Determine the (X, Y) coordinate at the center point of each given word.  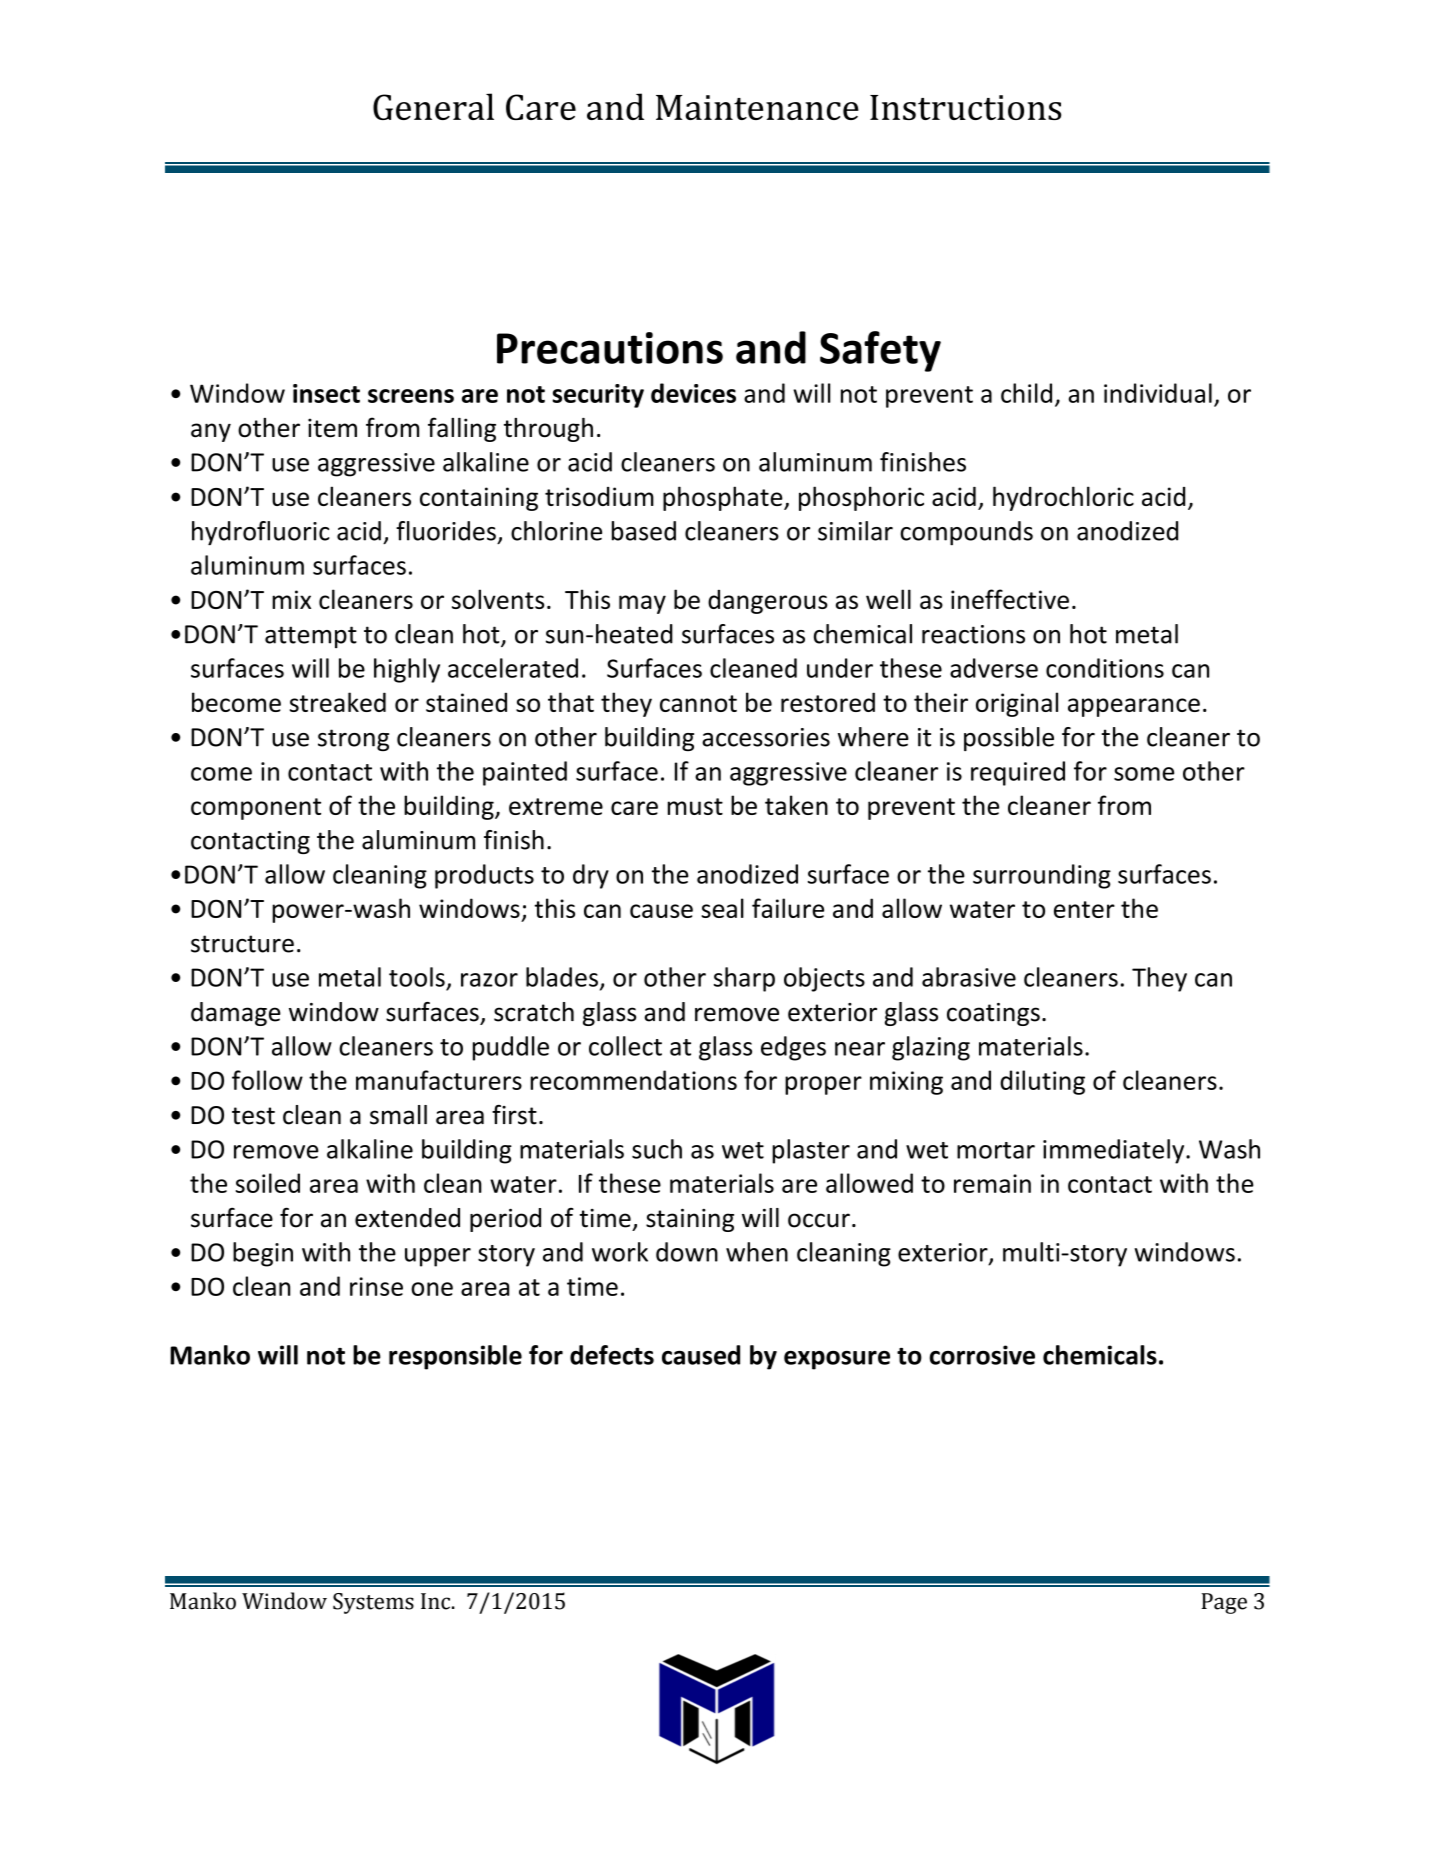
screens (411, 396)
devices (693, 393)
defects (612, 1355)
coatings (993, 1014)
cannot (698, 703)
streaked (338, 702)
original (1017, 704)
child (1026, 393)
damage (236, 1014)
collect (625, 1046)
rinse (376, 1286)
